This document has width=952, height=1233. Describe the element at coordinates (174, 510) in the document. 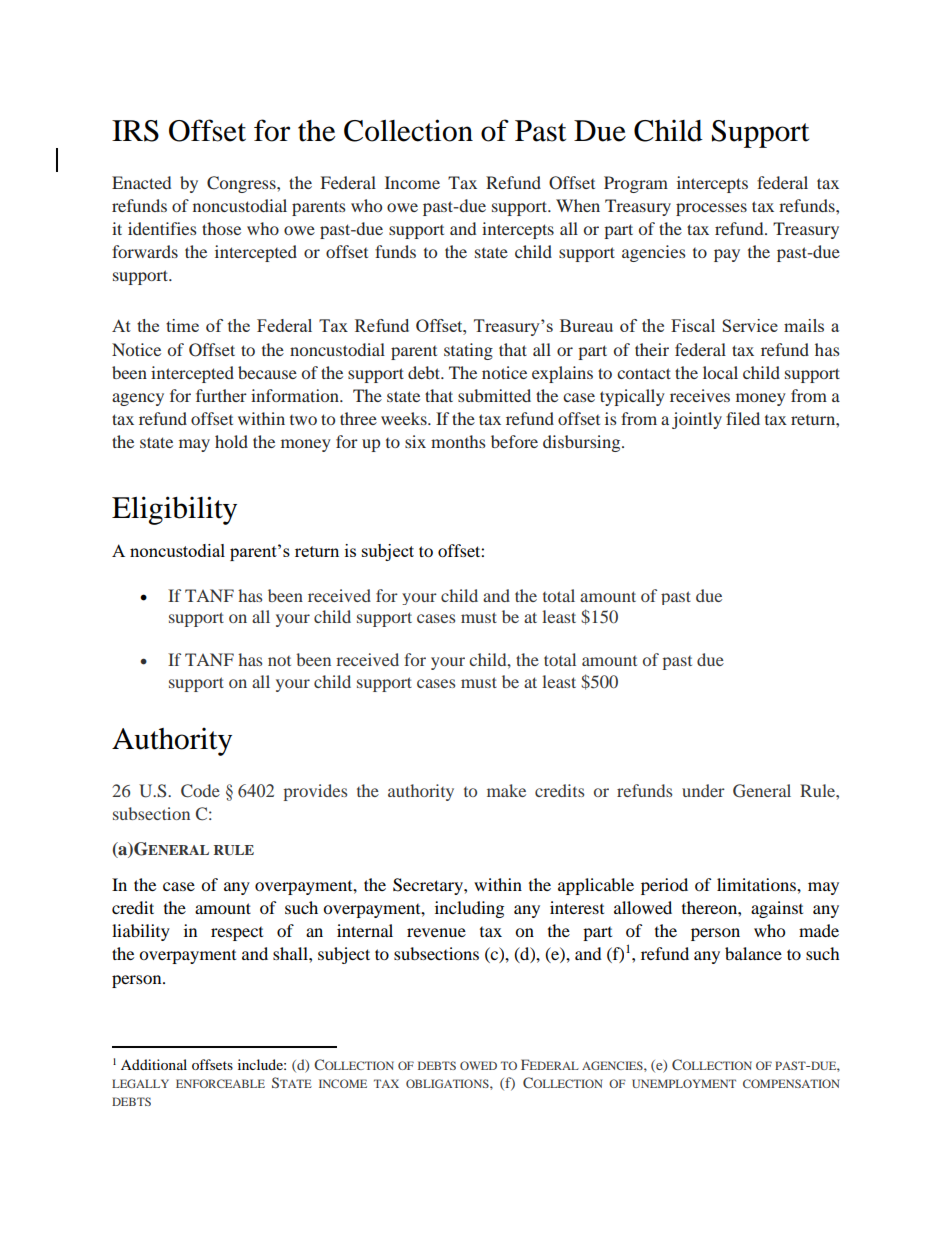

I see `Eligibility` at that location.
